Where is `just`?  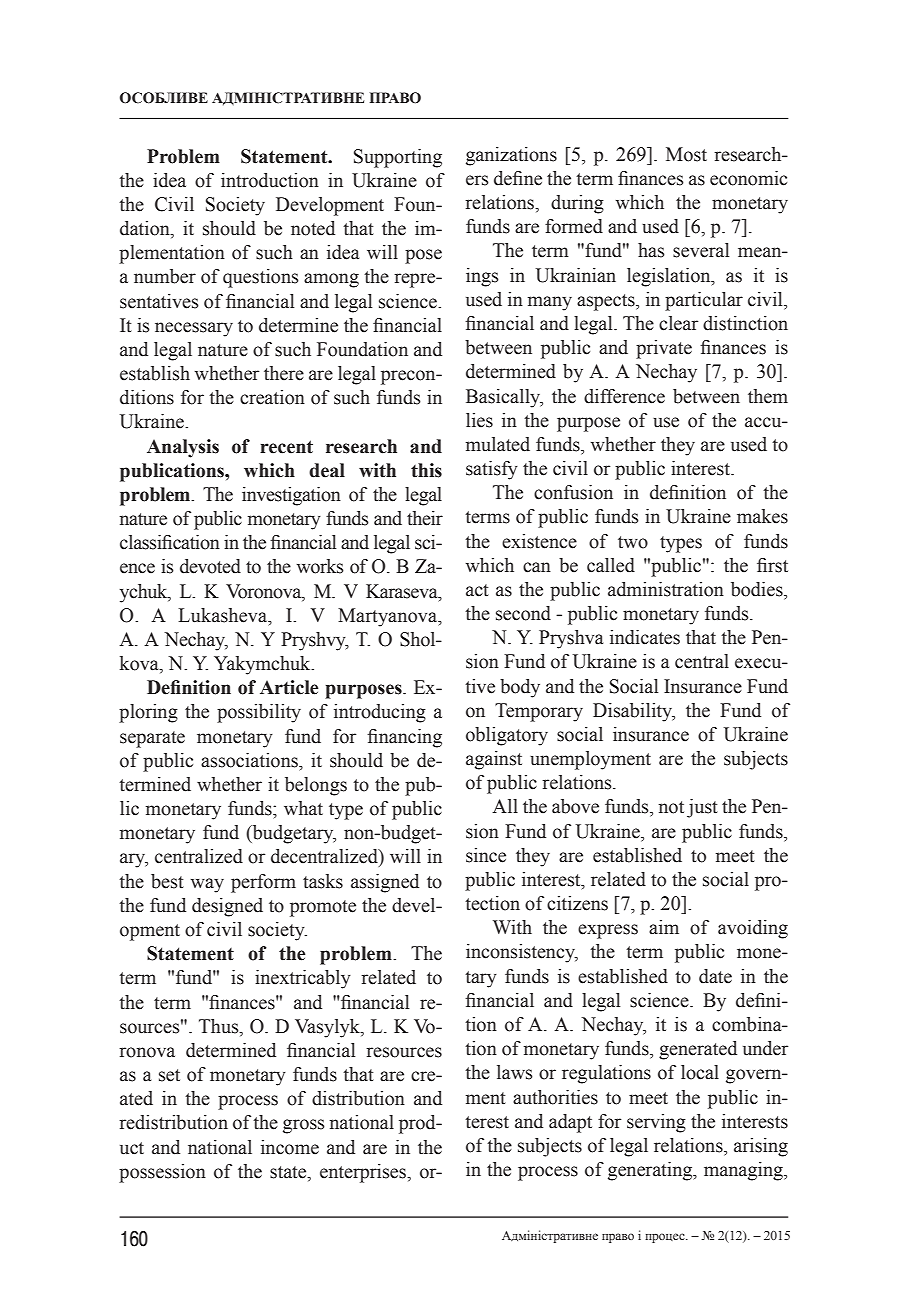
just is located at coordinates (702, 808).
